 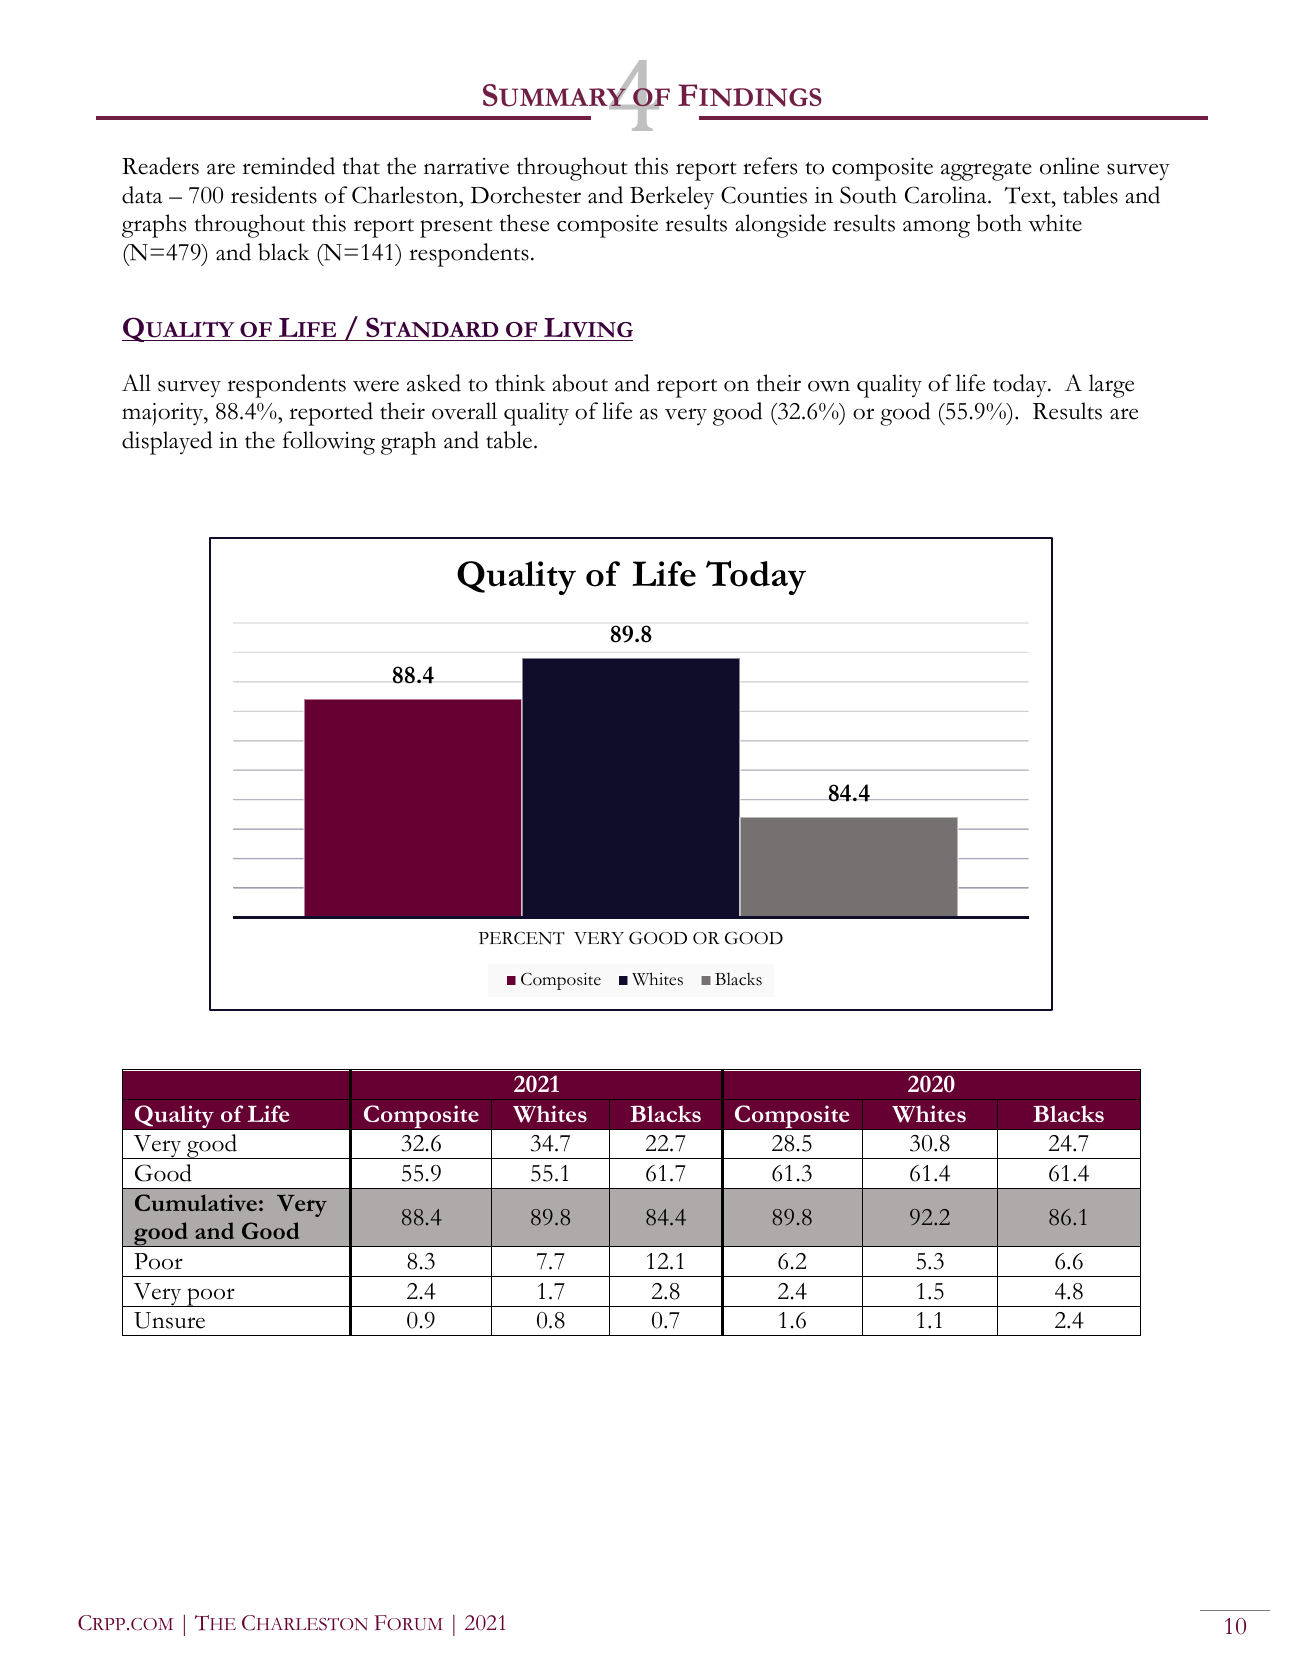 I want to click on think, so click(x=520, y=383).
